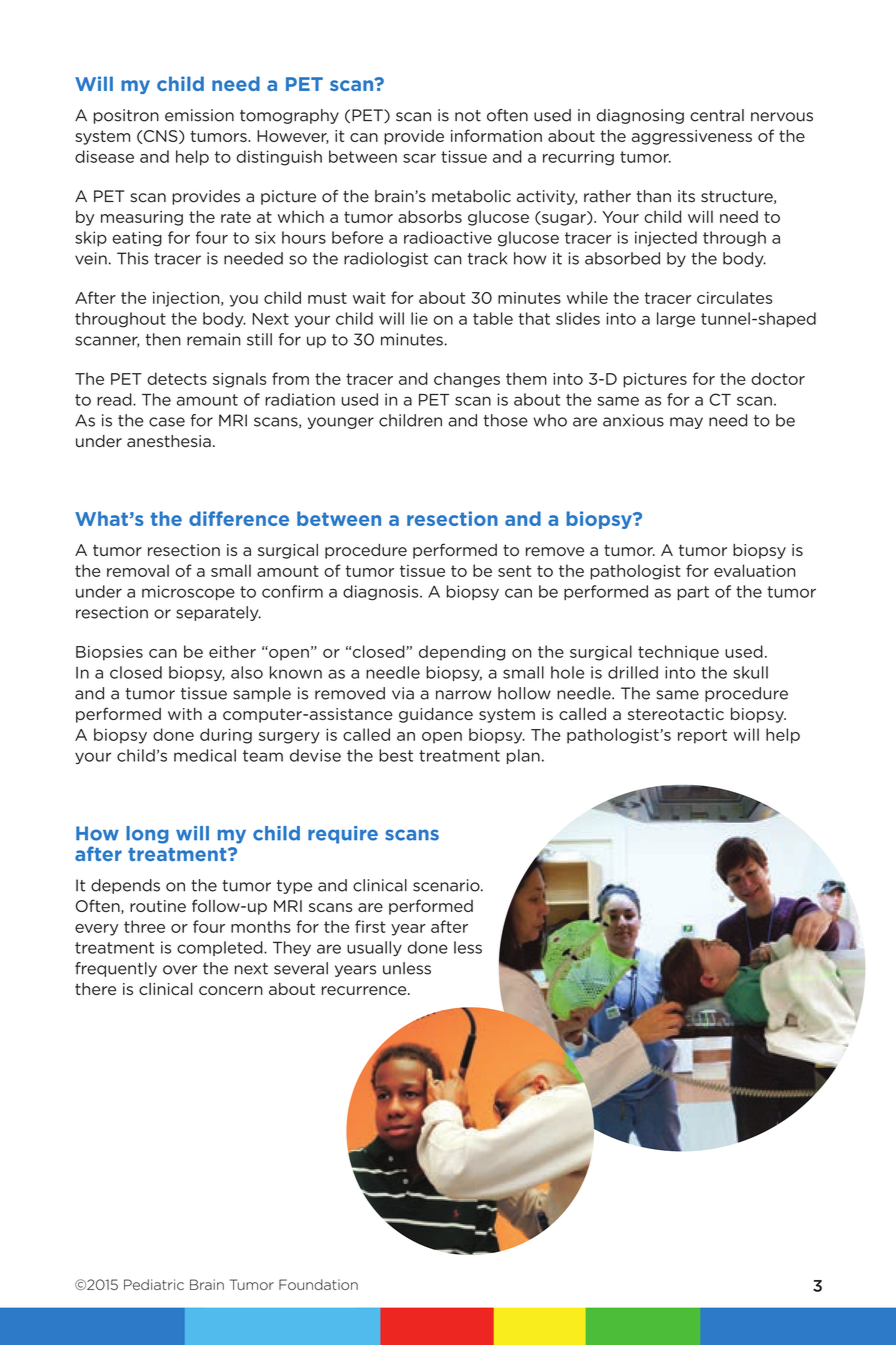  Describe the element at coordinates (199, 115) in the page. I see `emission` at that location.
